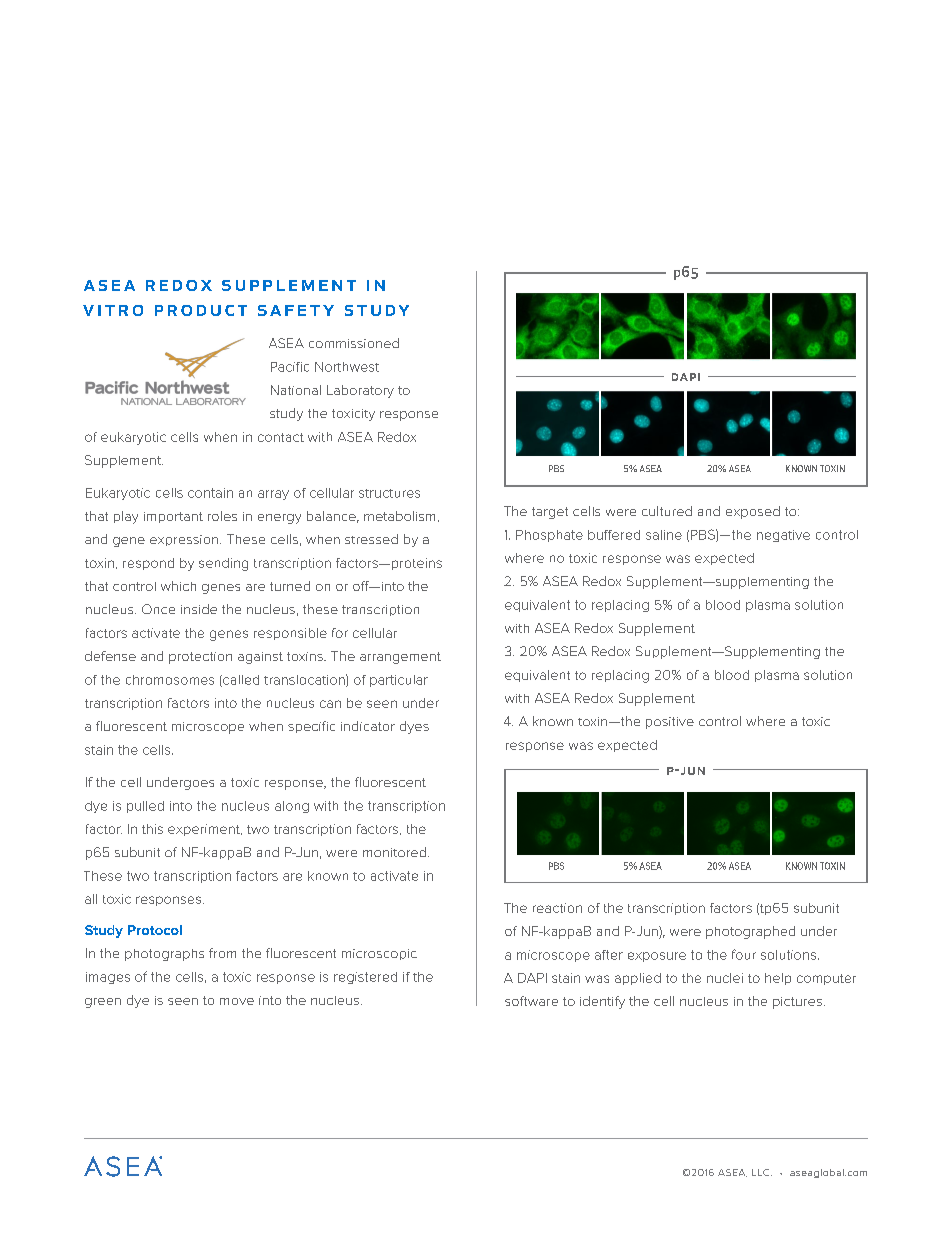 Image resolution: width=952 pixels, height=1233 pixels. Describe the element at coordinates (753, 512) in the screenshot. I see `exposed` at that location.
